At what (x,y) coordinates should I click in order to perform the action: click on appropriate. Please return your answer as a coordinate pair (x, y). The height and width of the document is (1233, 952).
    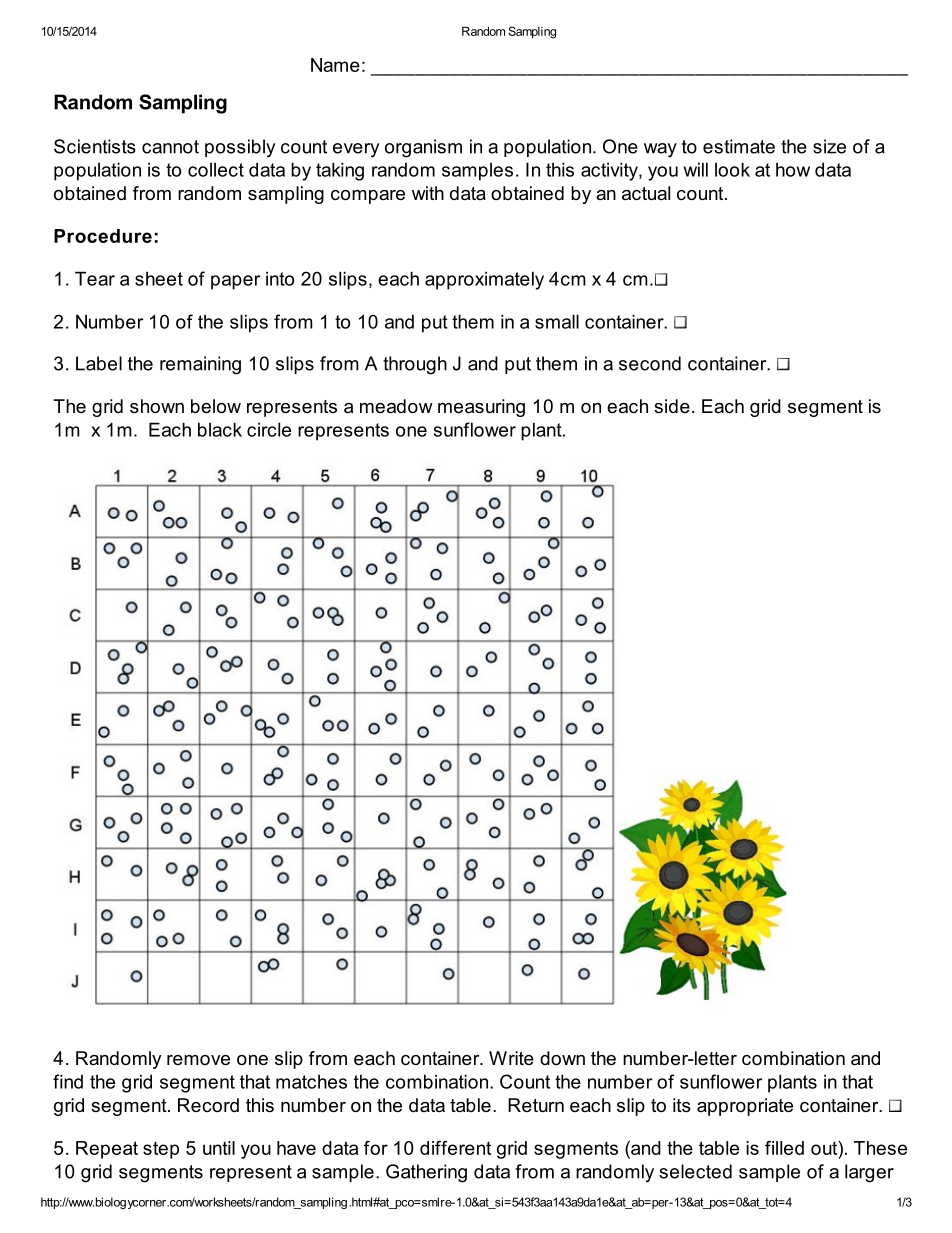
    Looking at the image, I should click on (745, 1107).
